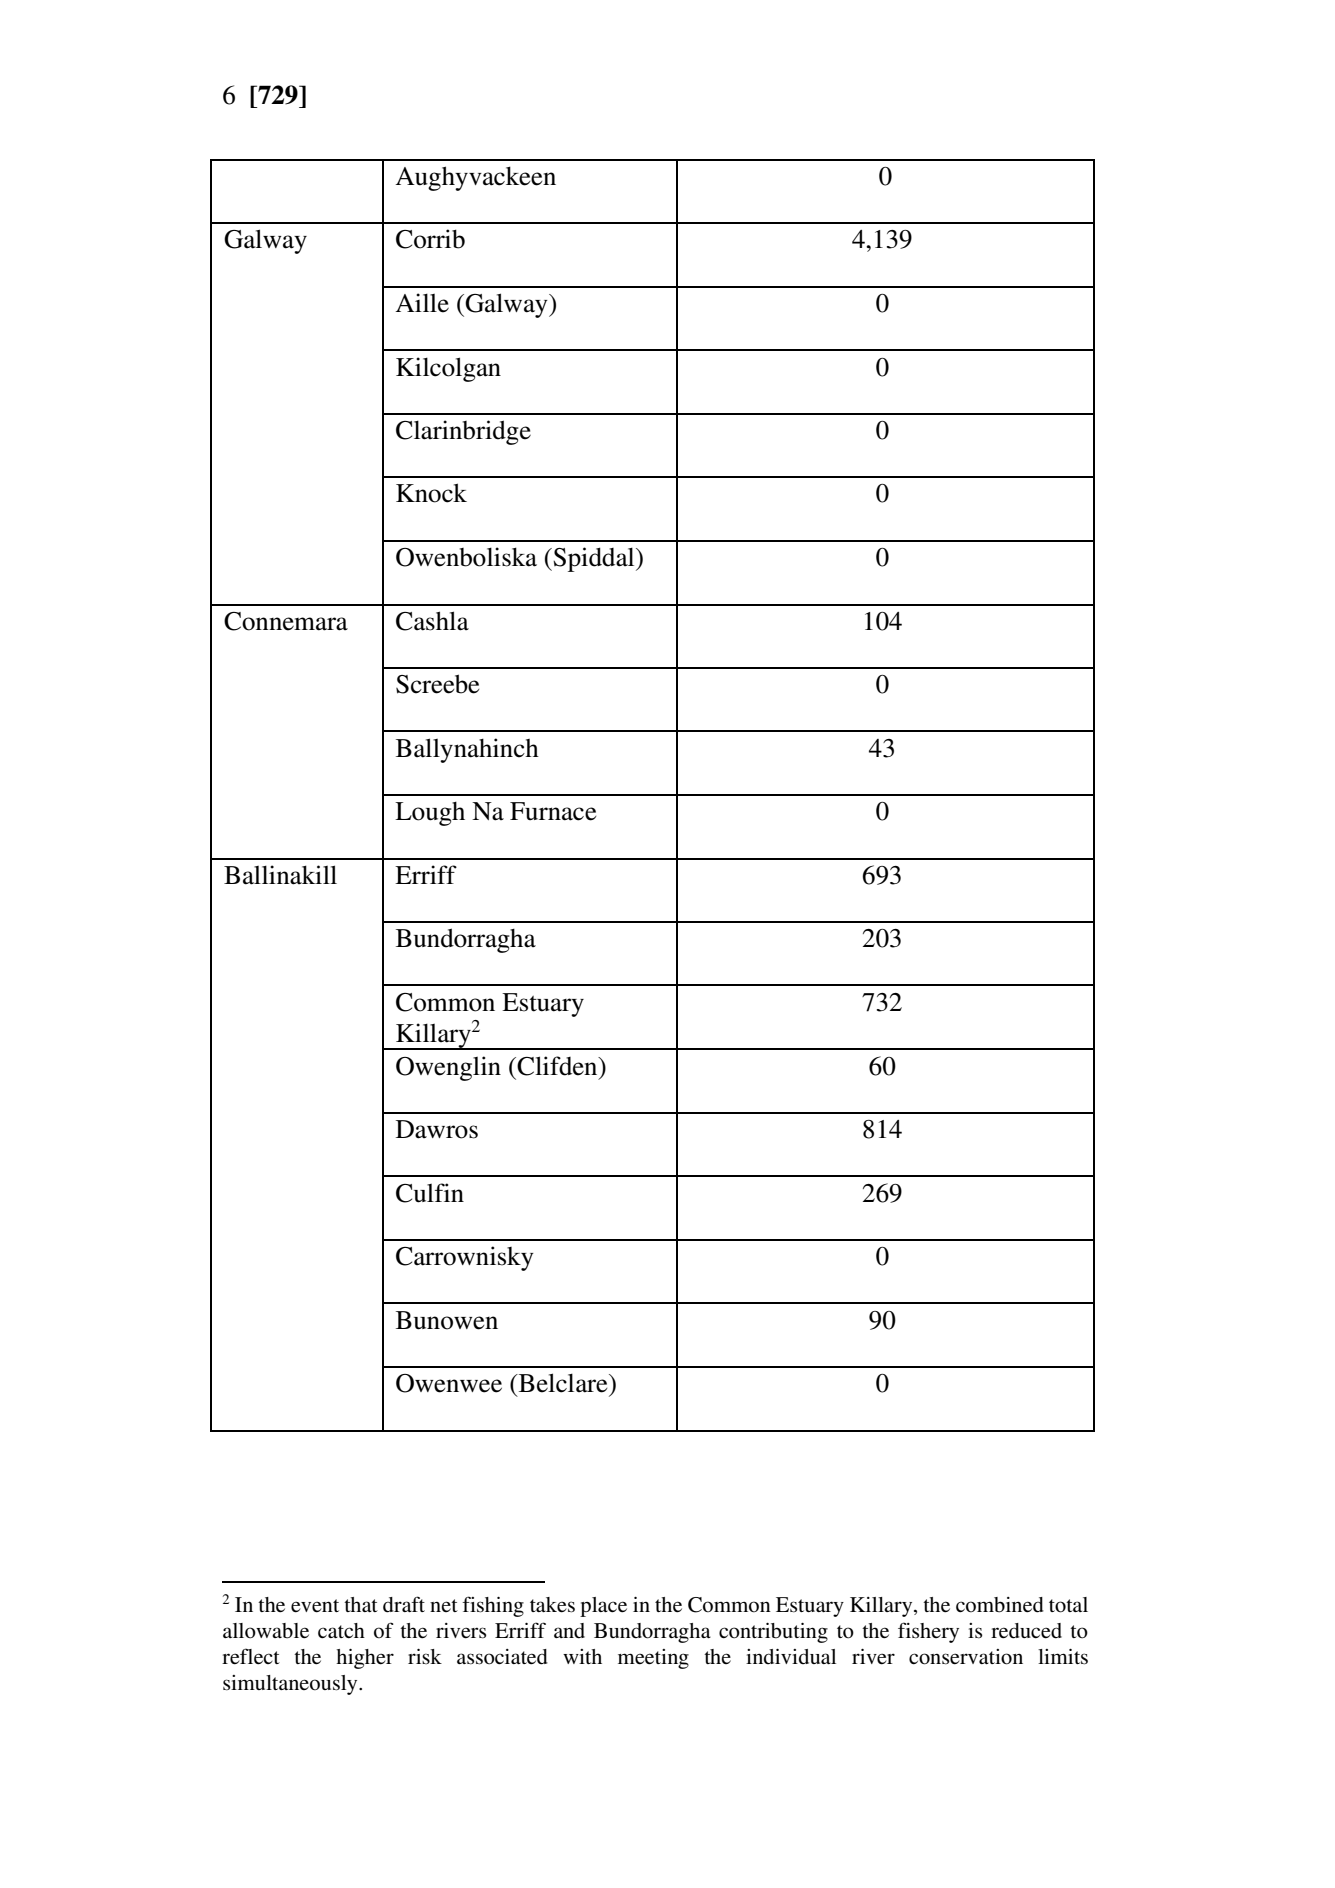 The image size is (1335, 1888). Describe the element at coordinates (1068, 1605) in the screenshot. I see `total` at that location.
